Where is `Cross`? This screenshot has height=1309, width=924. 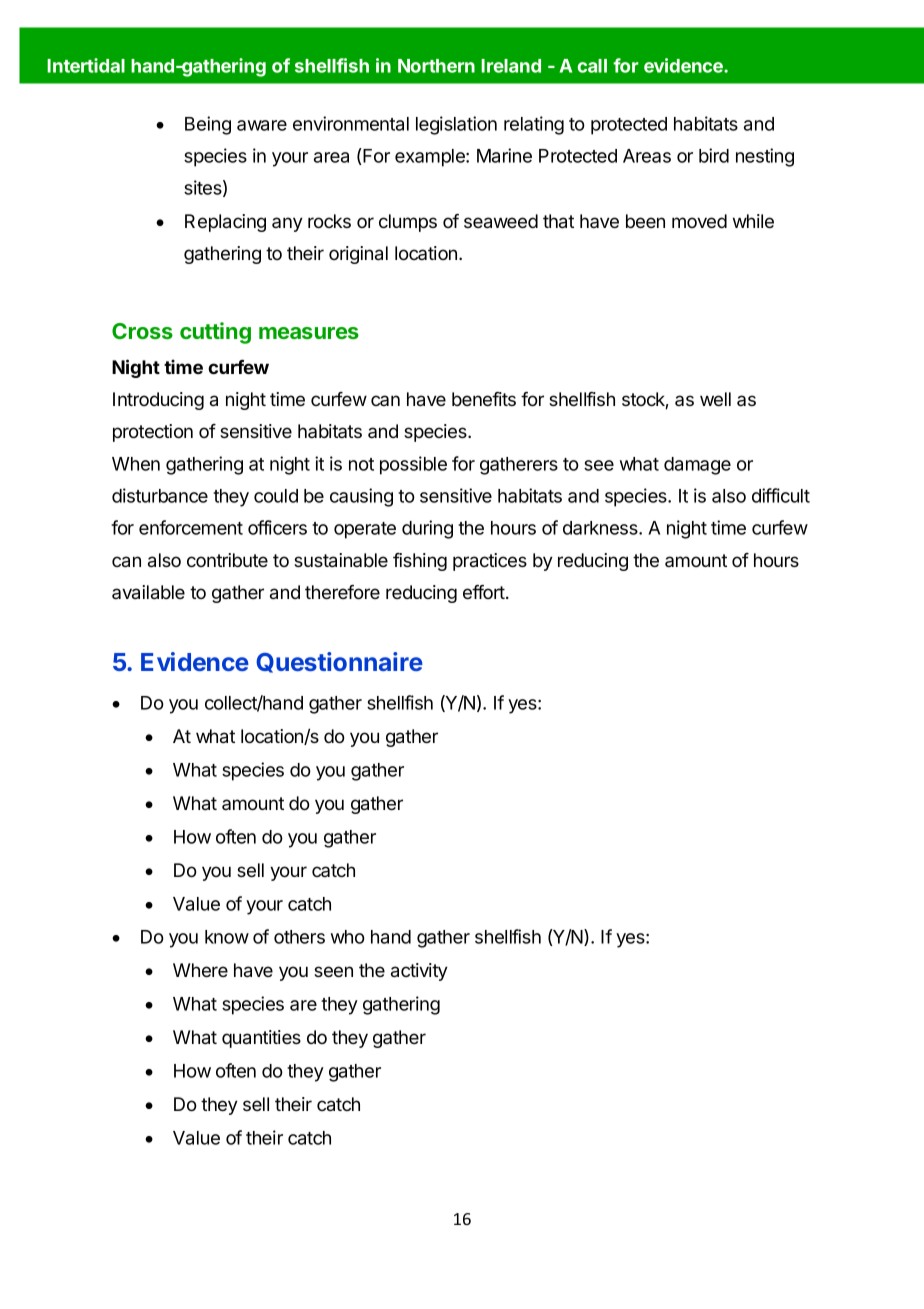 Cross is located at coordinates (142, 331).
